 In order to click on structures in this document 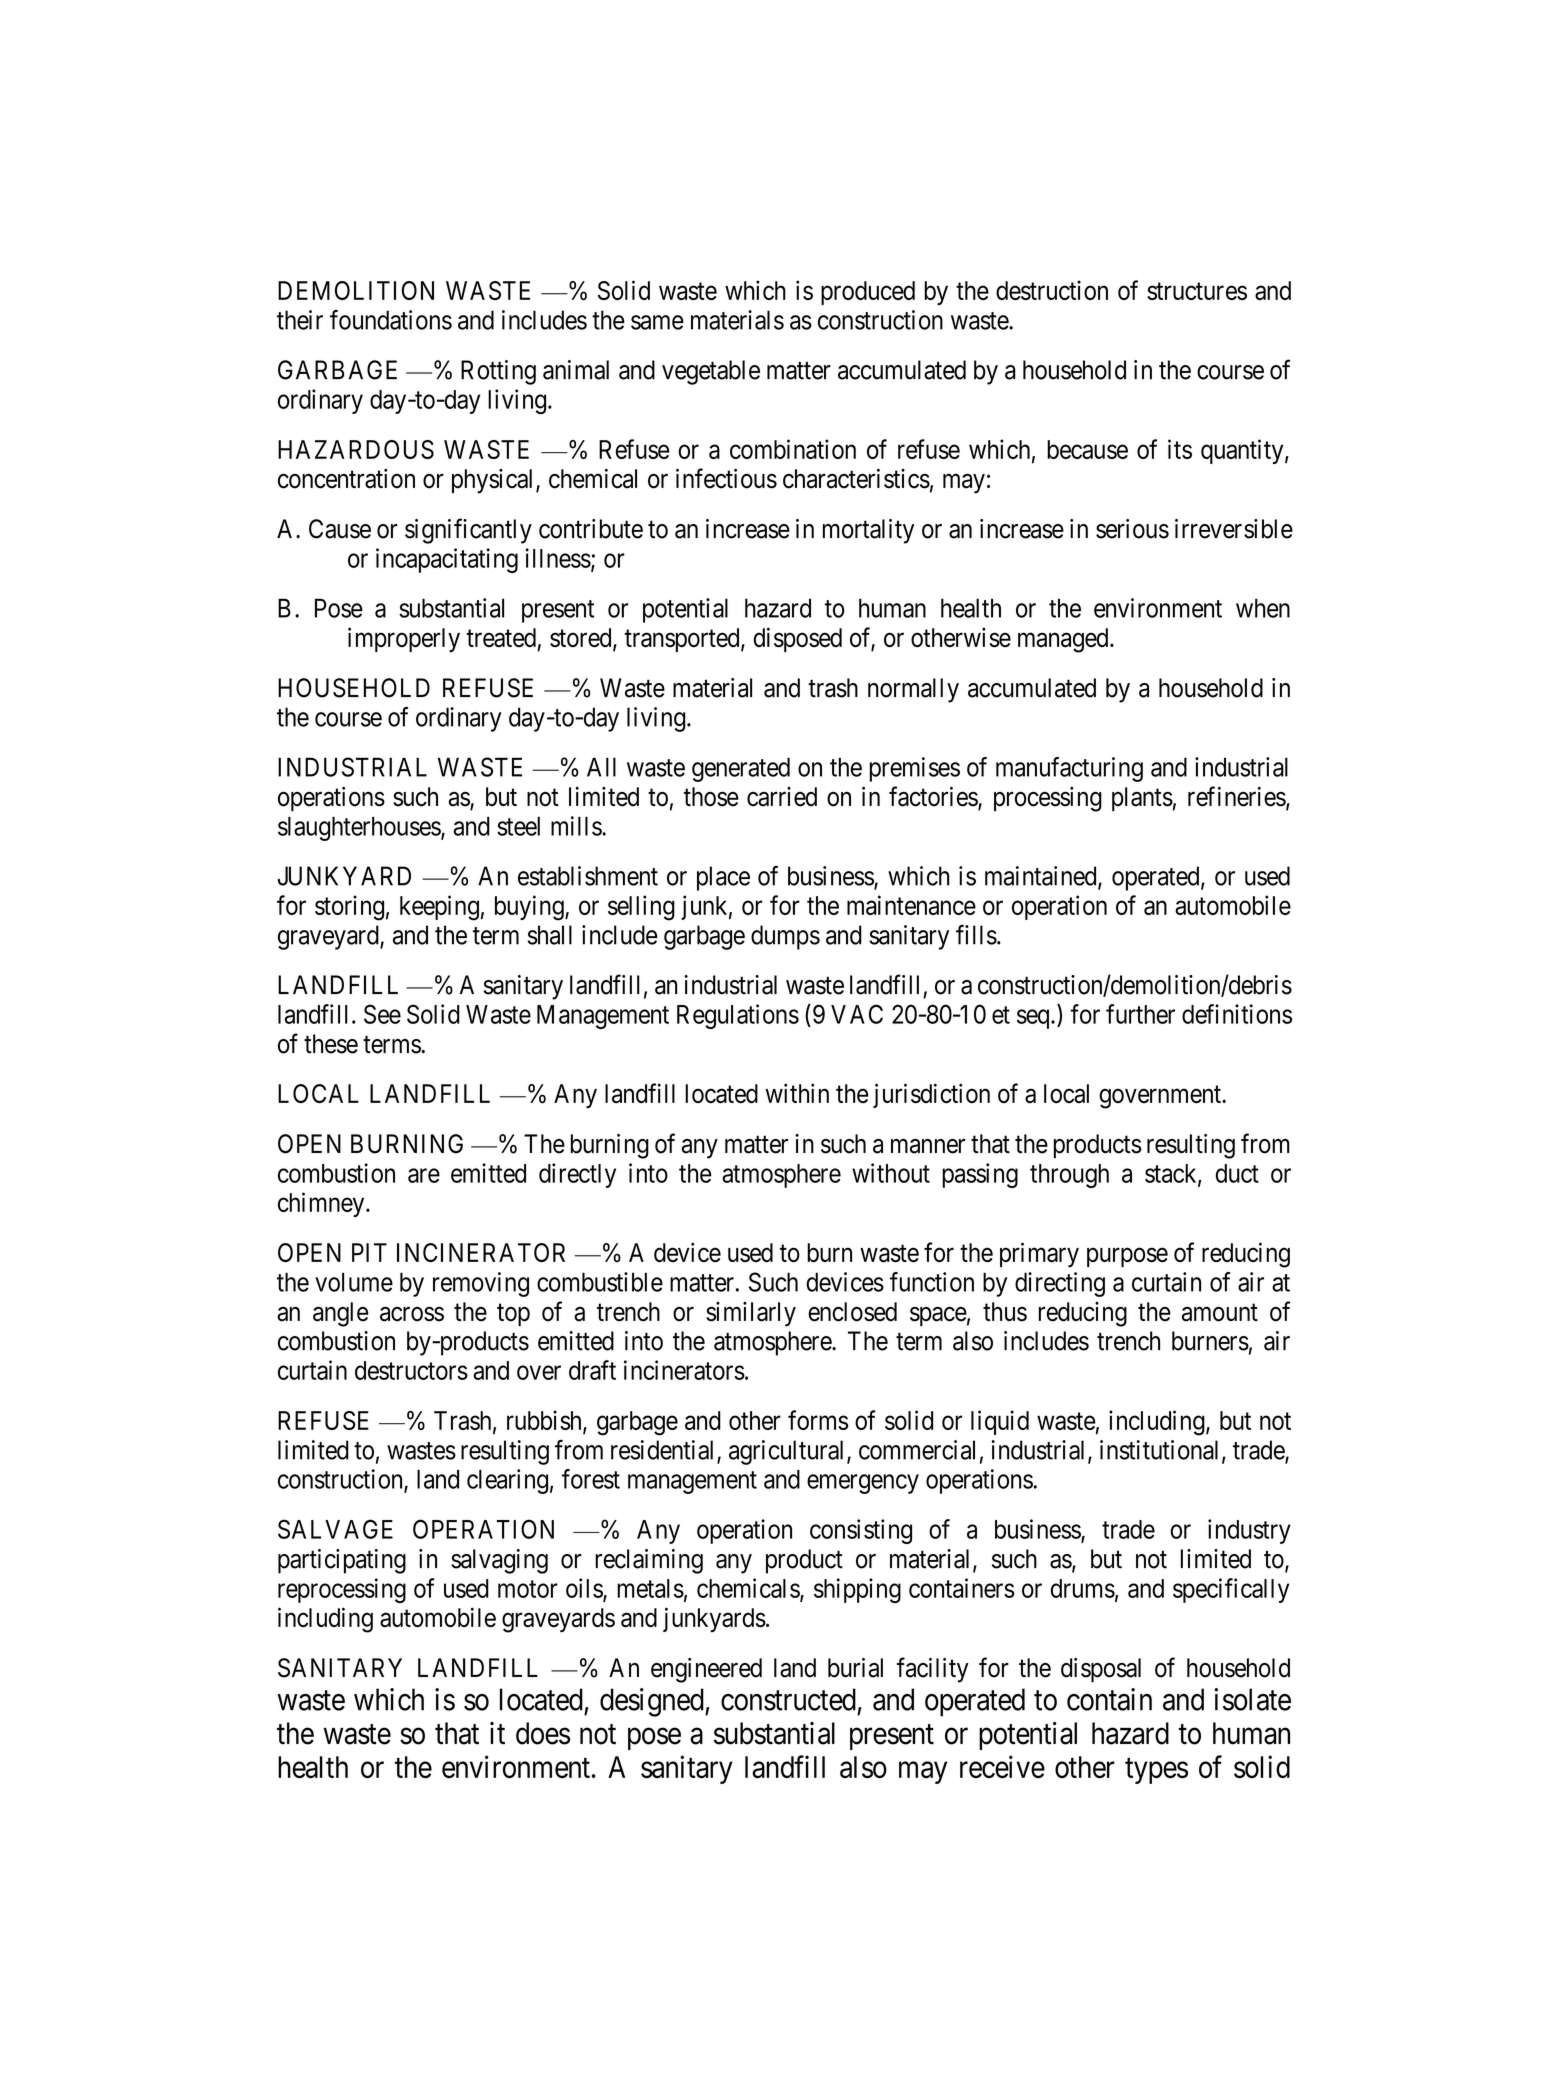, I will do `click(1197, 291)`.
